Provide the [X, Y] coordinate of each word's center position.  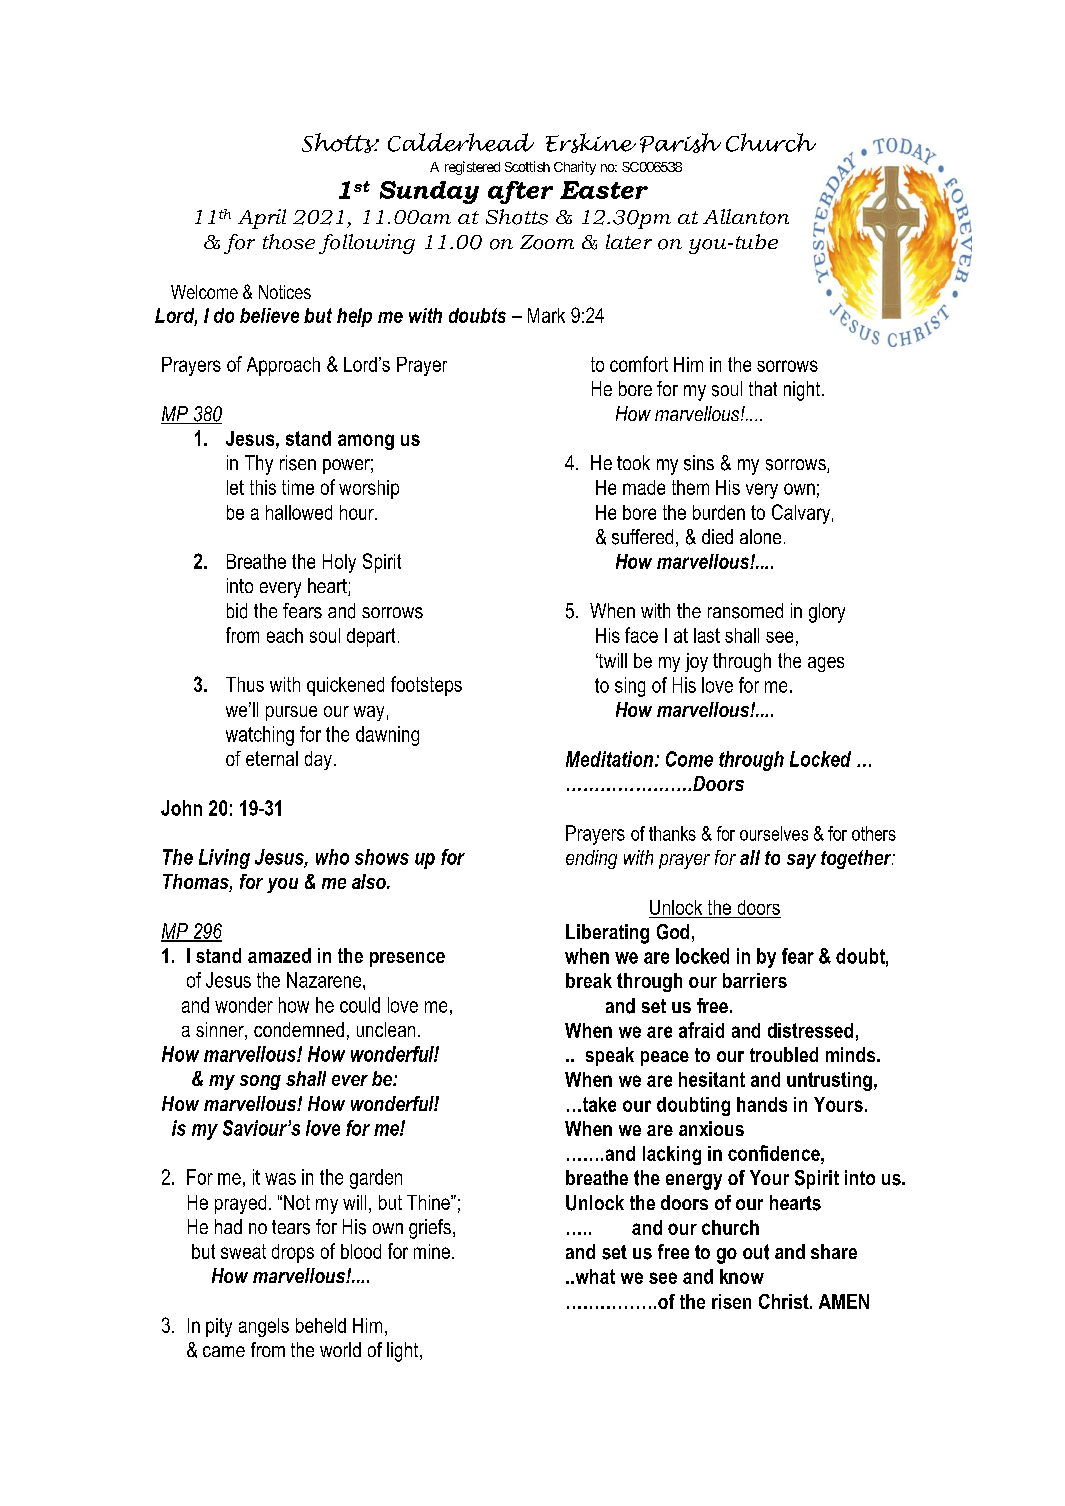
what [594, 1276]
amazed [279, 955]
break [589, 980]
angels [264, 1327]
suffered [642, 537]
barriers [755, 980]
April [262, 219]
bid [237, 611]
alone [760, 536]
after [520, 192]
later [629, 241]
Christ [785, 1301]
